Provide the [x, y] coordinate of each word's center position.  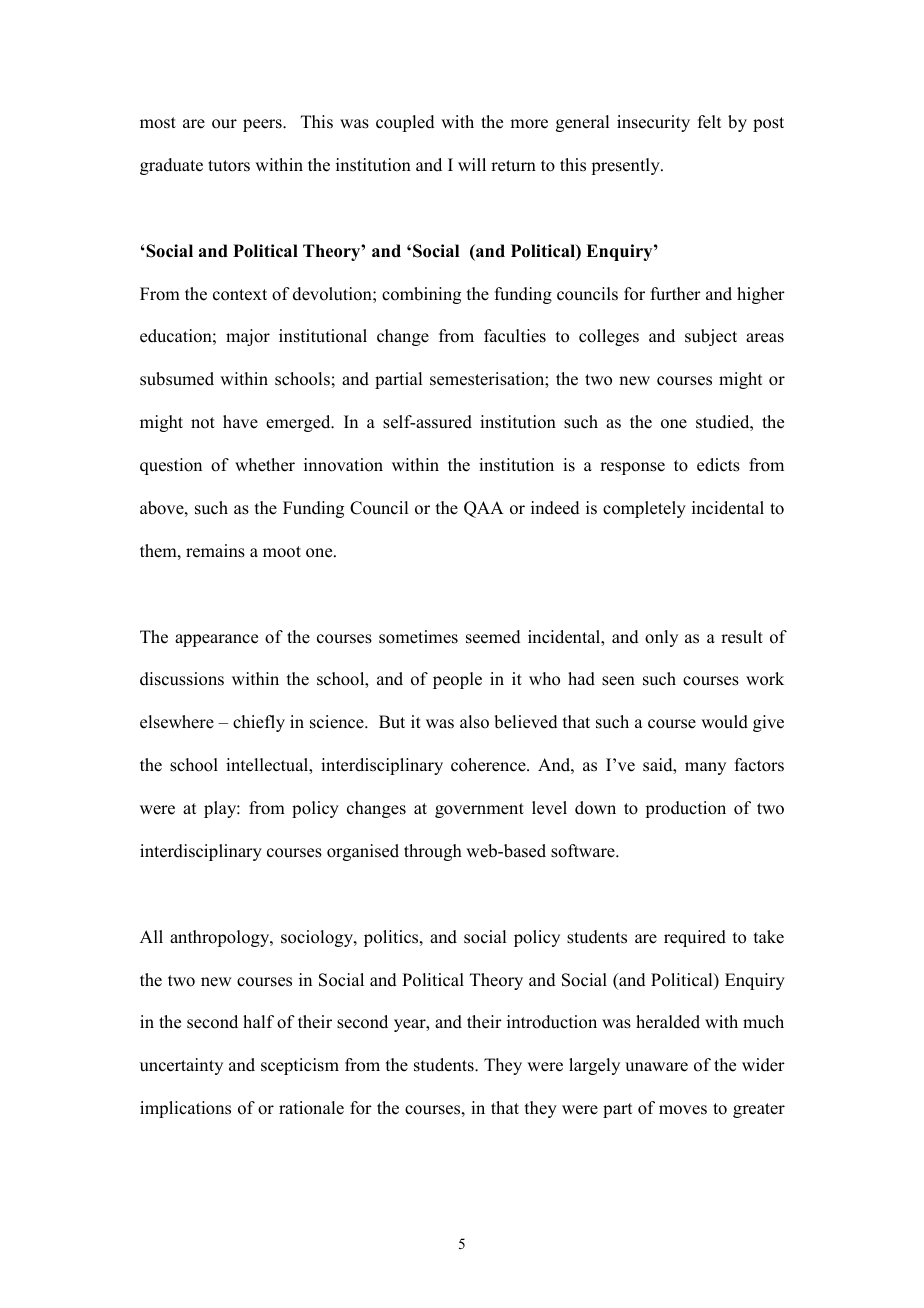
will [472, 164]
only [661, 638]
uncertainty [181, 1066]
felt [709, 122]
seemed [493, 637]
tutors [229, 166]
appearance [216, 640]
